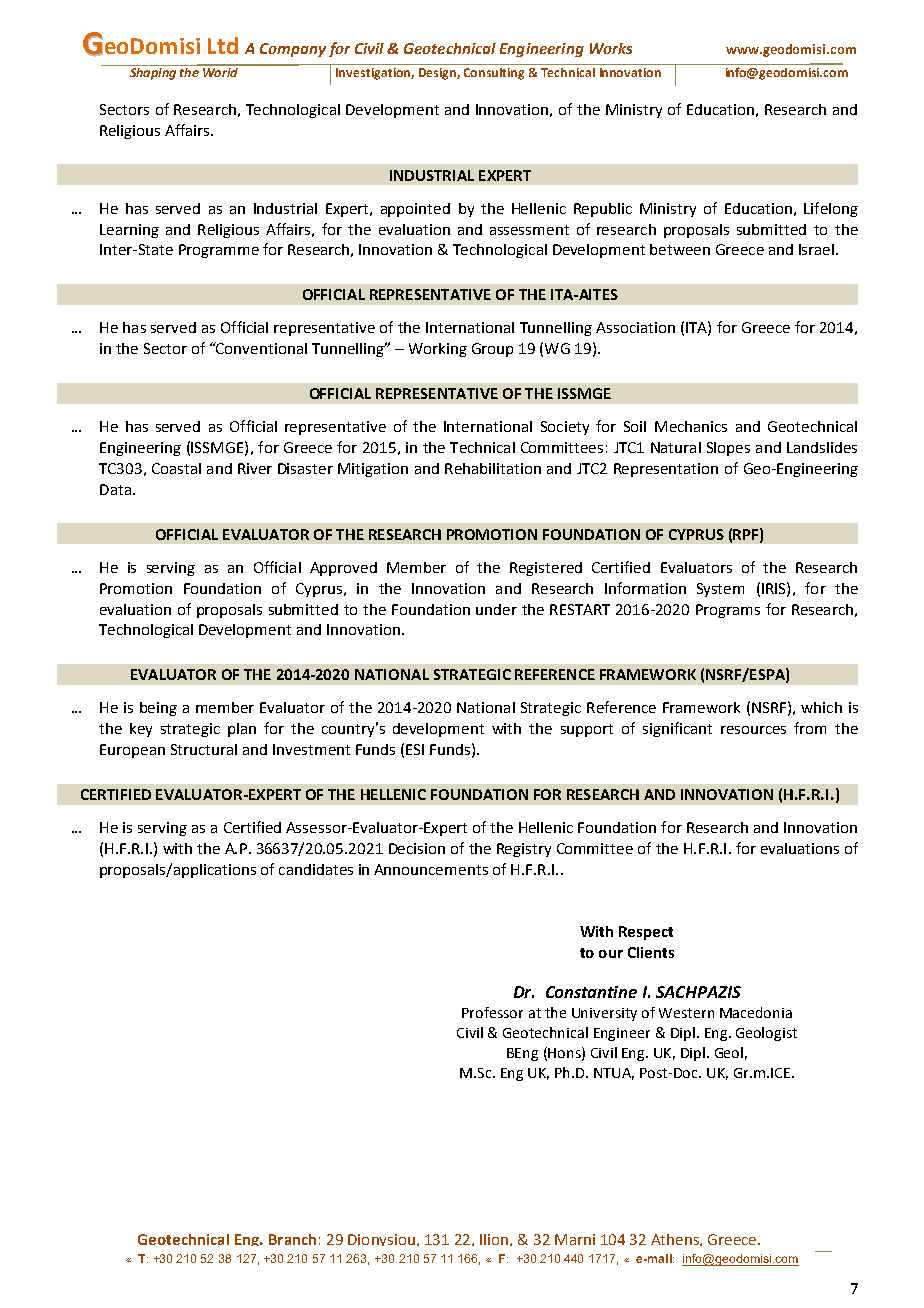 The height and width of the page is (1308, 924). What do you see at coordinates (496, 609) in the page?
I see `under` at bounding box center [496, 609].
